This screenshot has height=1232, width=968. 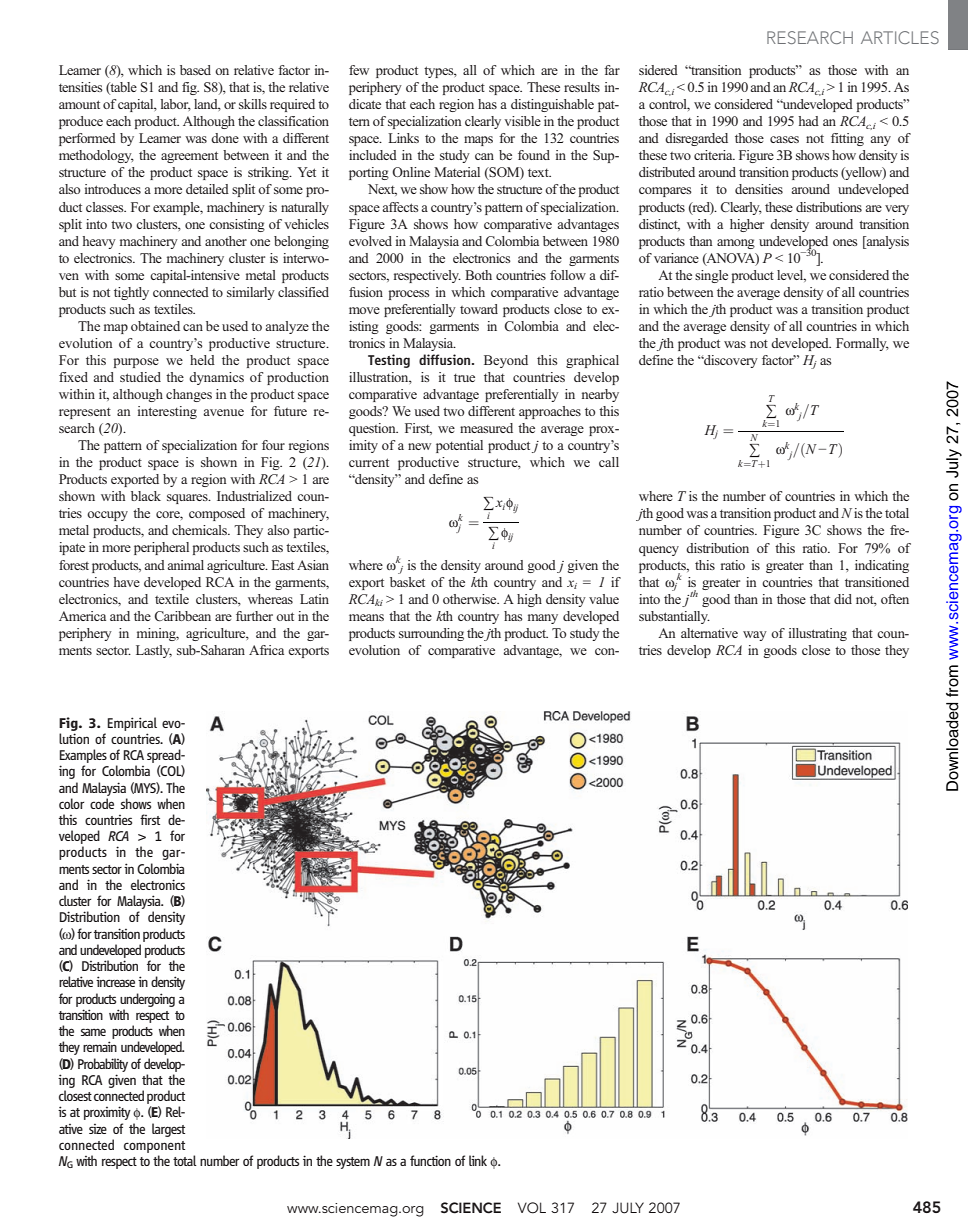 What do you see at coordinates (845, 242) in the screenshot?
I see `ones` at bounding box center [845, 242].
